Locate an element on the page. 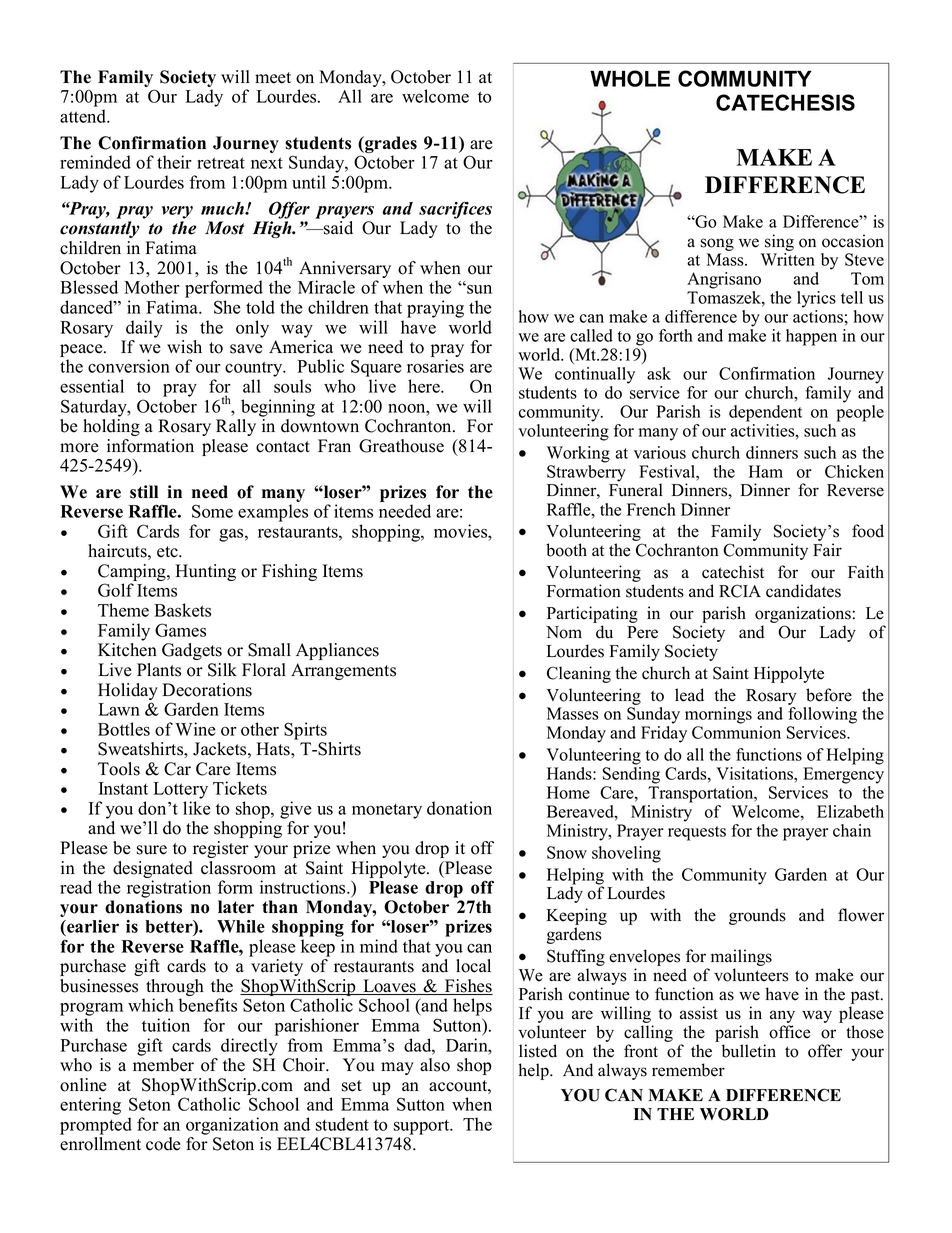 The height and width of the page is (1233, 952). monetary is located at coordinates (387, 811).
